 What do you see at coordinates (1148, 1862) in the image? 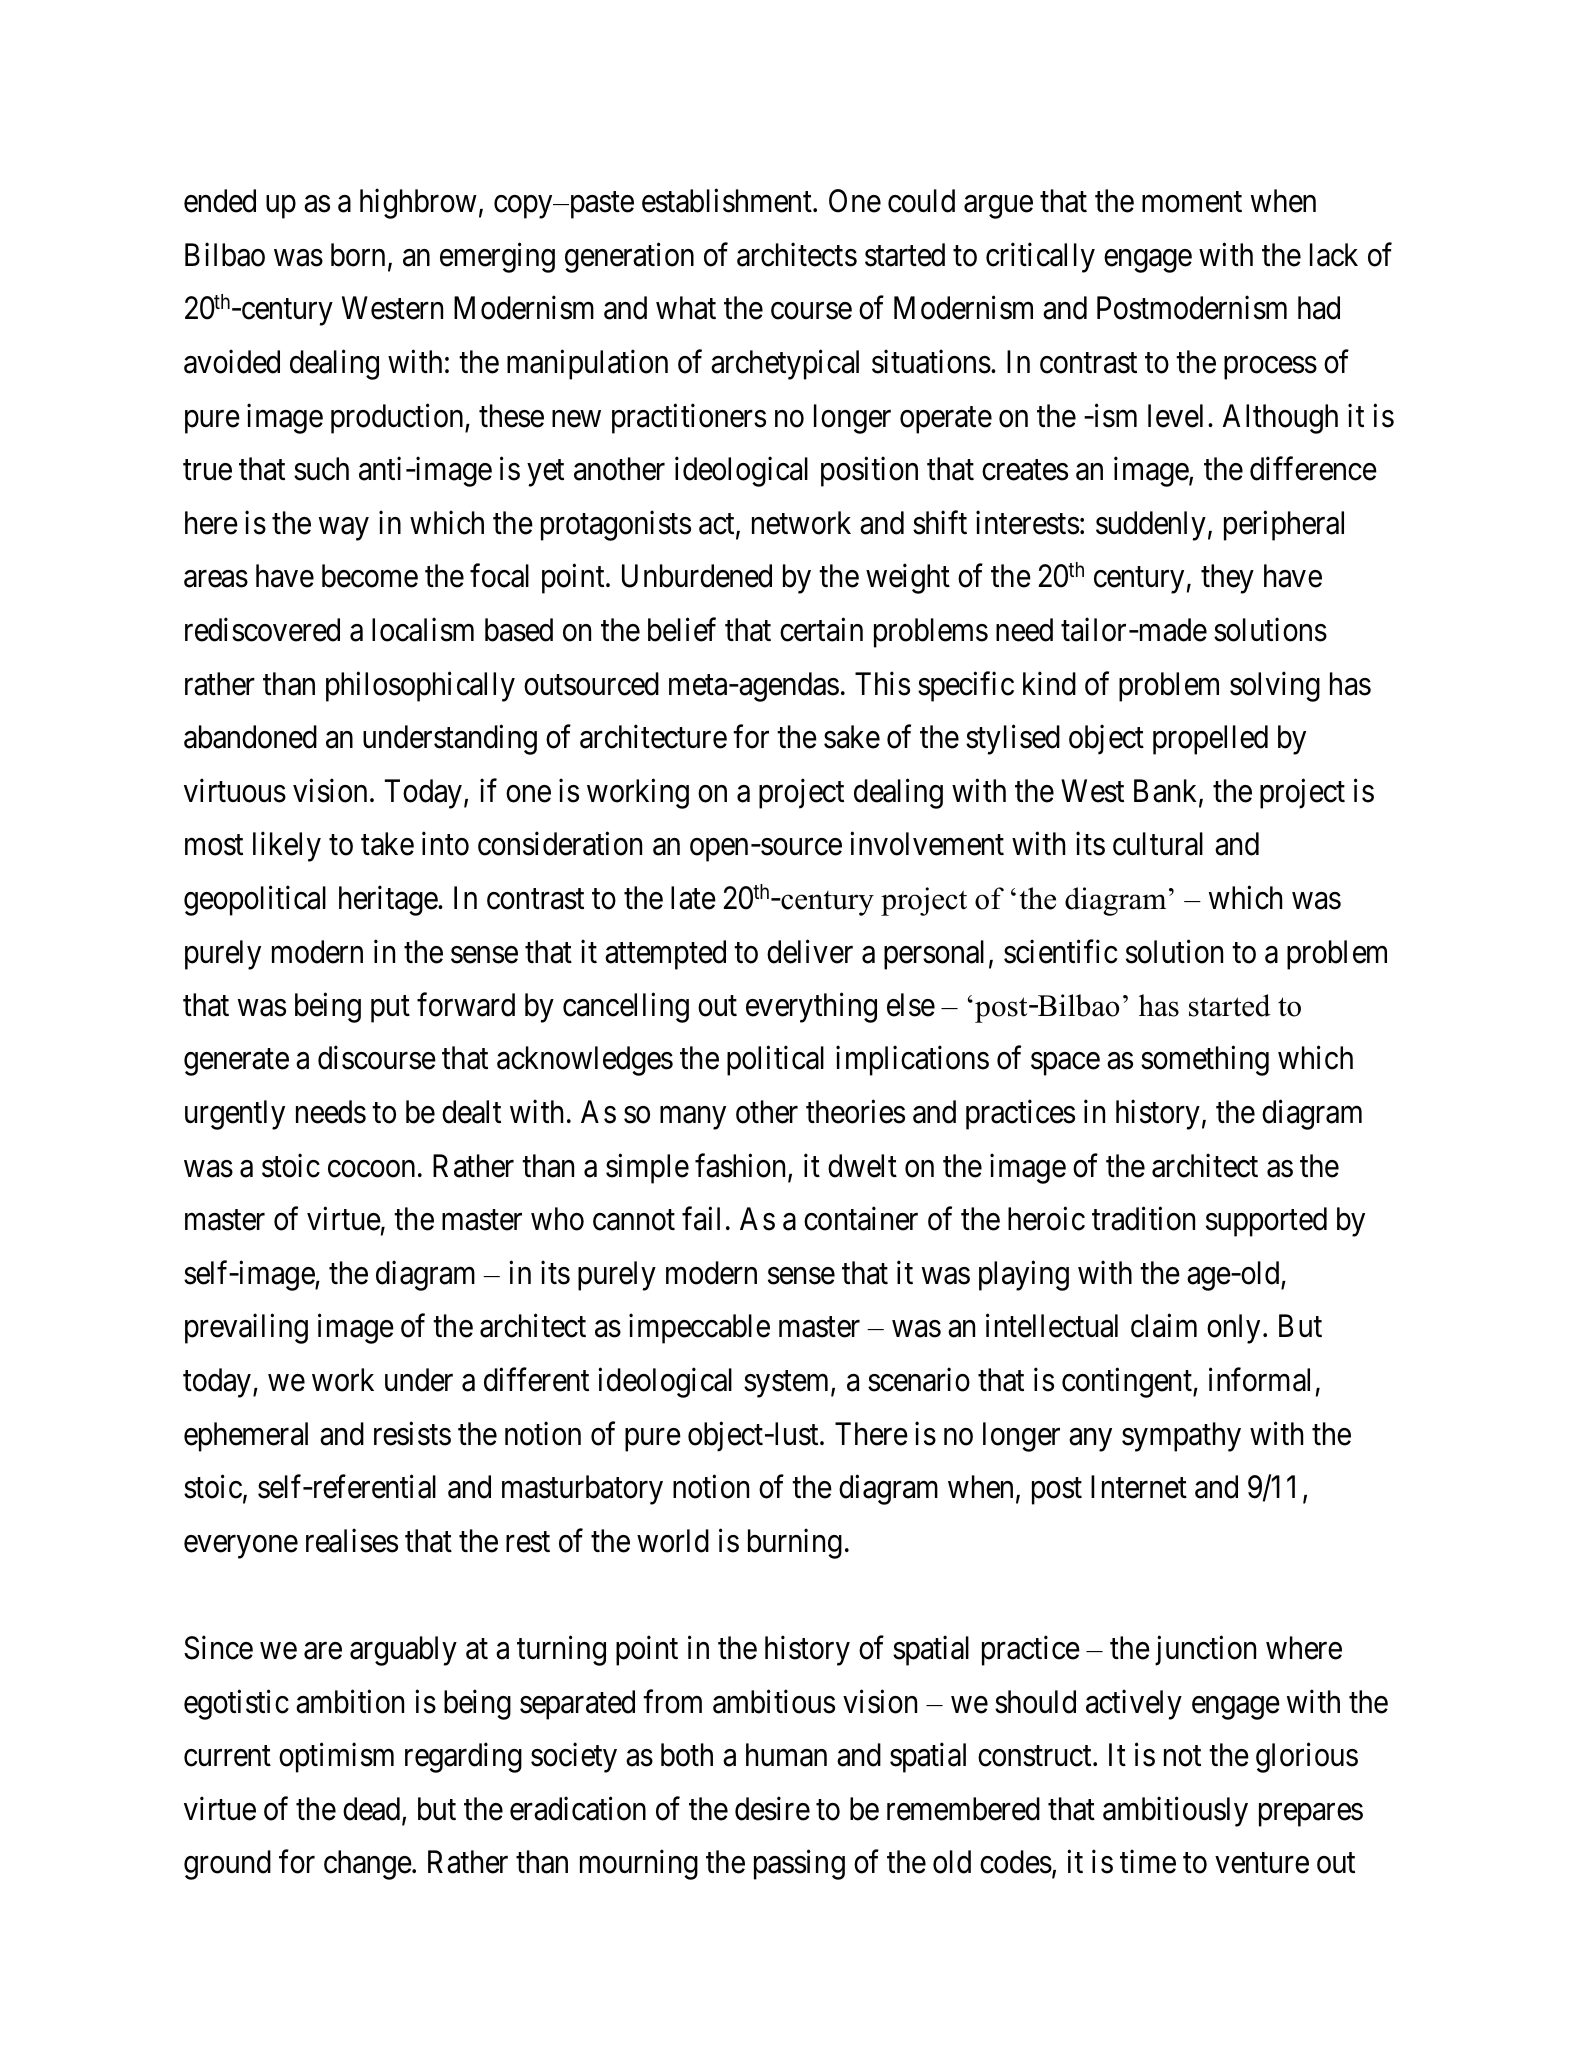
I see `time` at bounding box center [1148, 1862].
